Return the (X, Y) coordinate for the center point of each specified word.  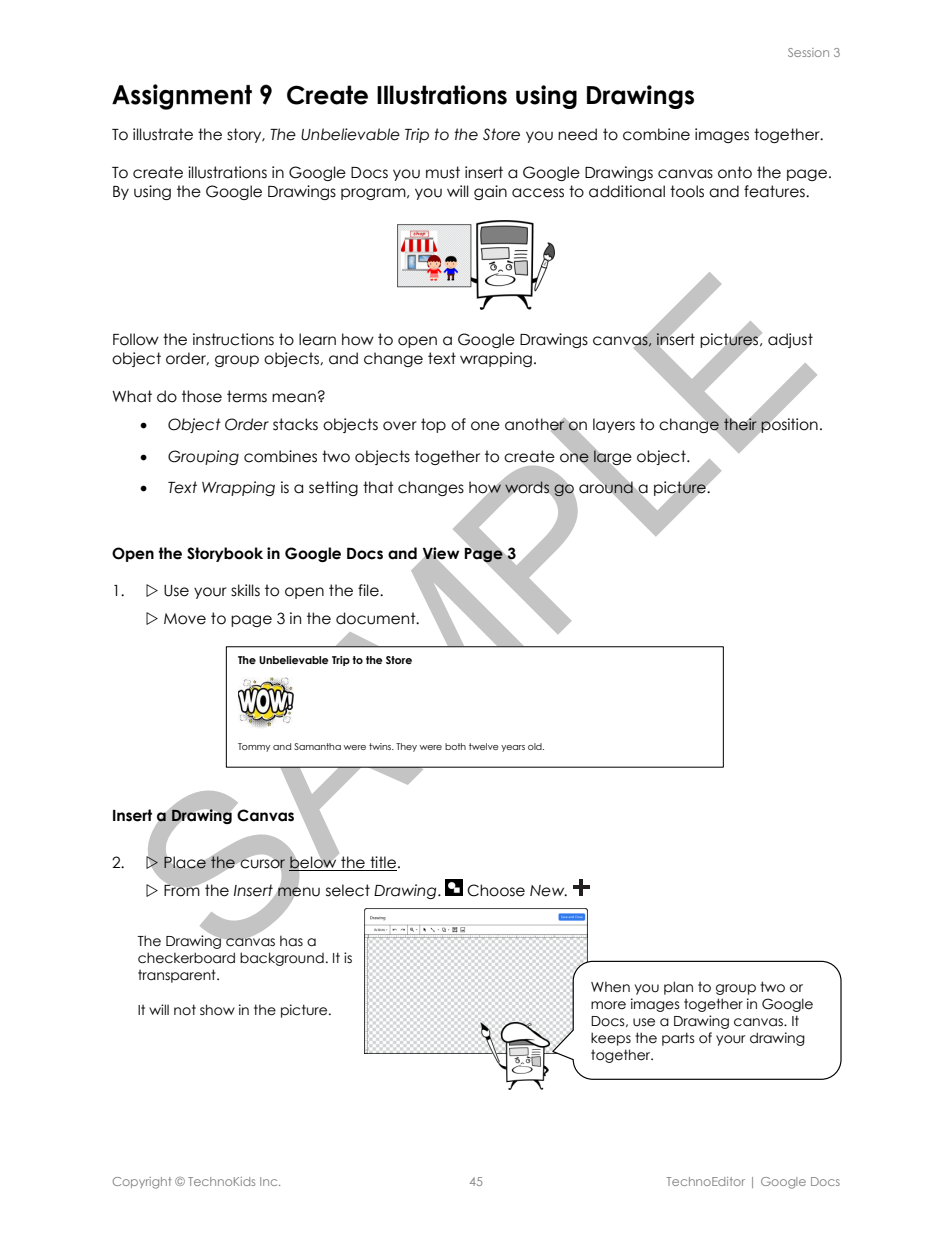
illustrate (163, 134)
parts (678, 1039)
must (443, 172)
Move (185, 619)
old (536, 746)
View (439, 554)
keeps (611, 1039)
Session (808, 52)
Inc (270, 1181)
